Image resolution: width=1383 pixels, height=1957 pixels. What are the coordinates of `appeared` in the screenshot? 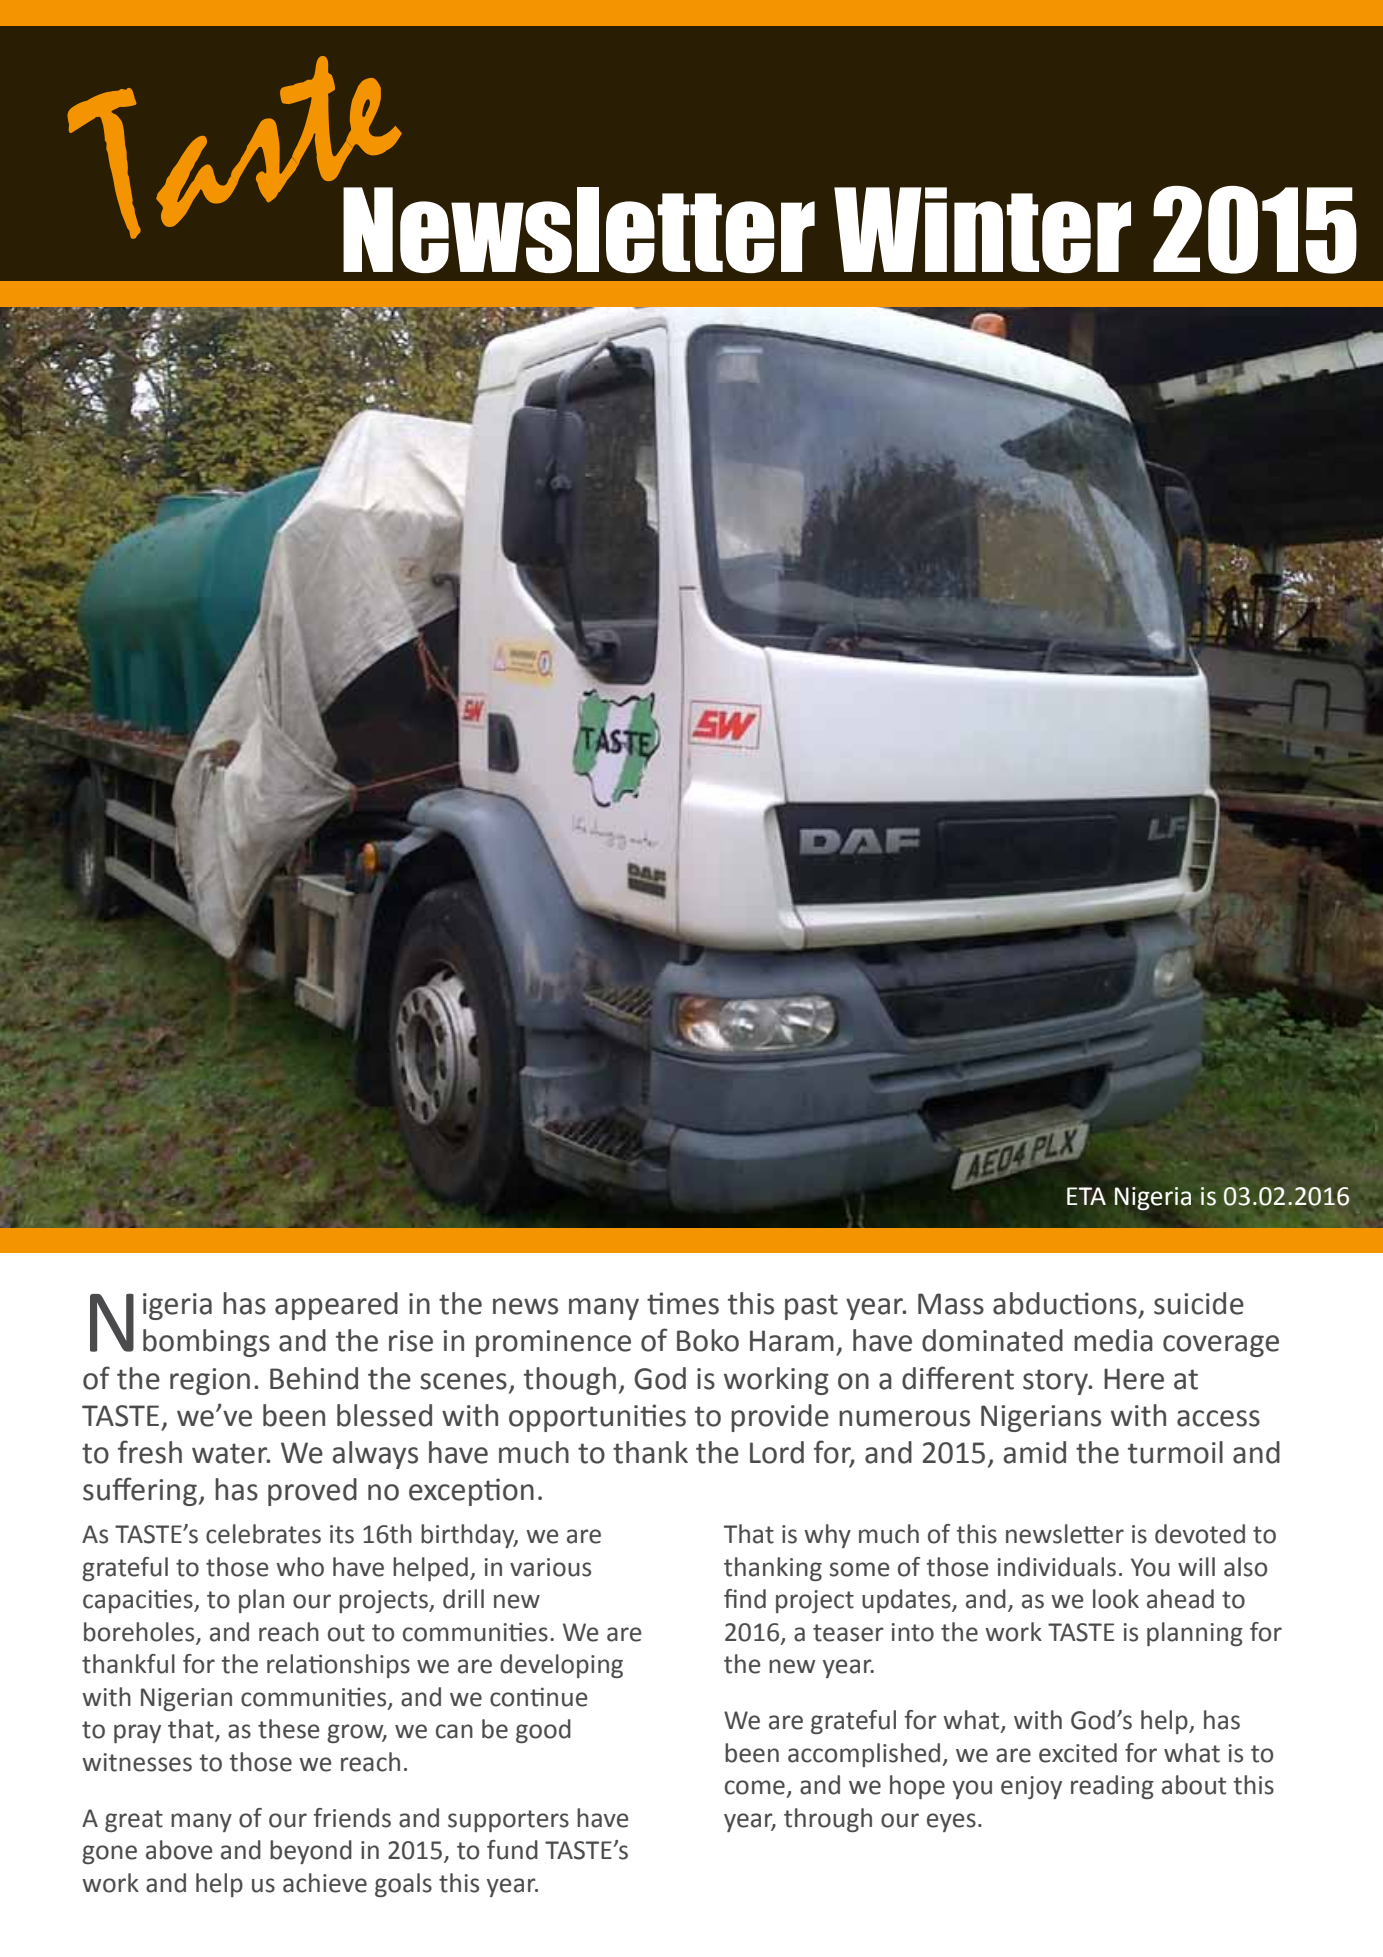 It's located at (336, 1306).
